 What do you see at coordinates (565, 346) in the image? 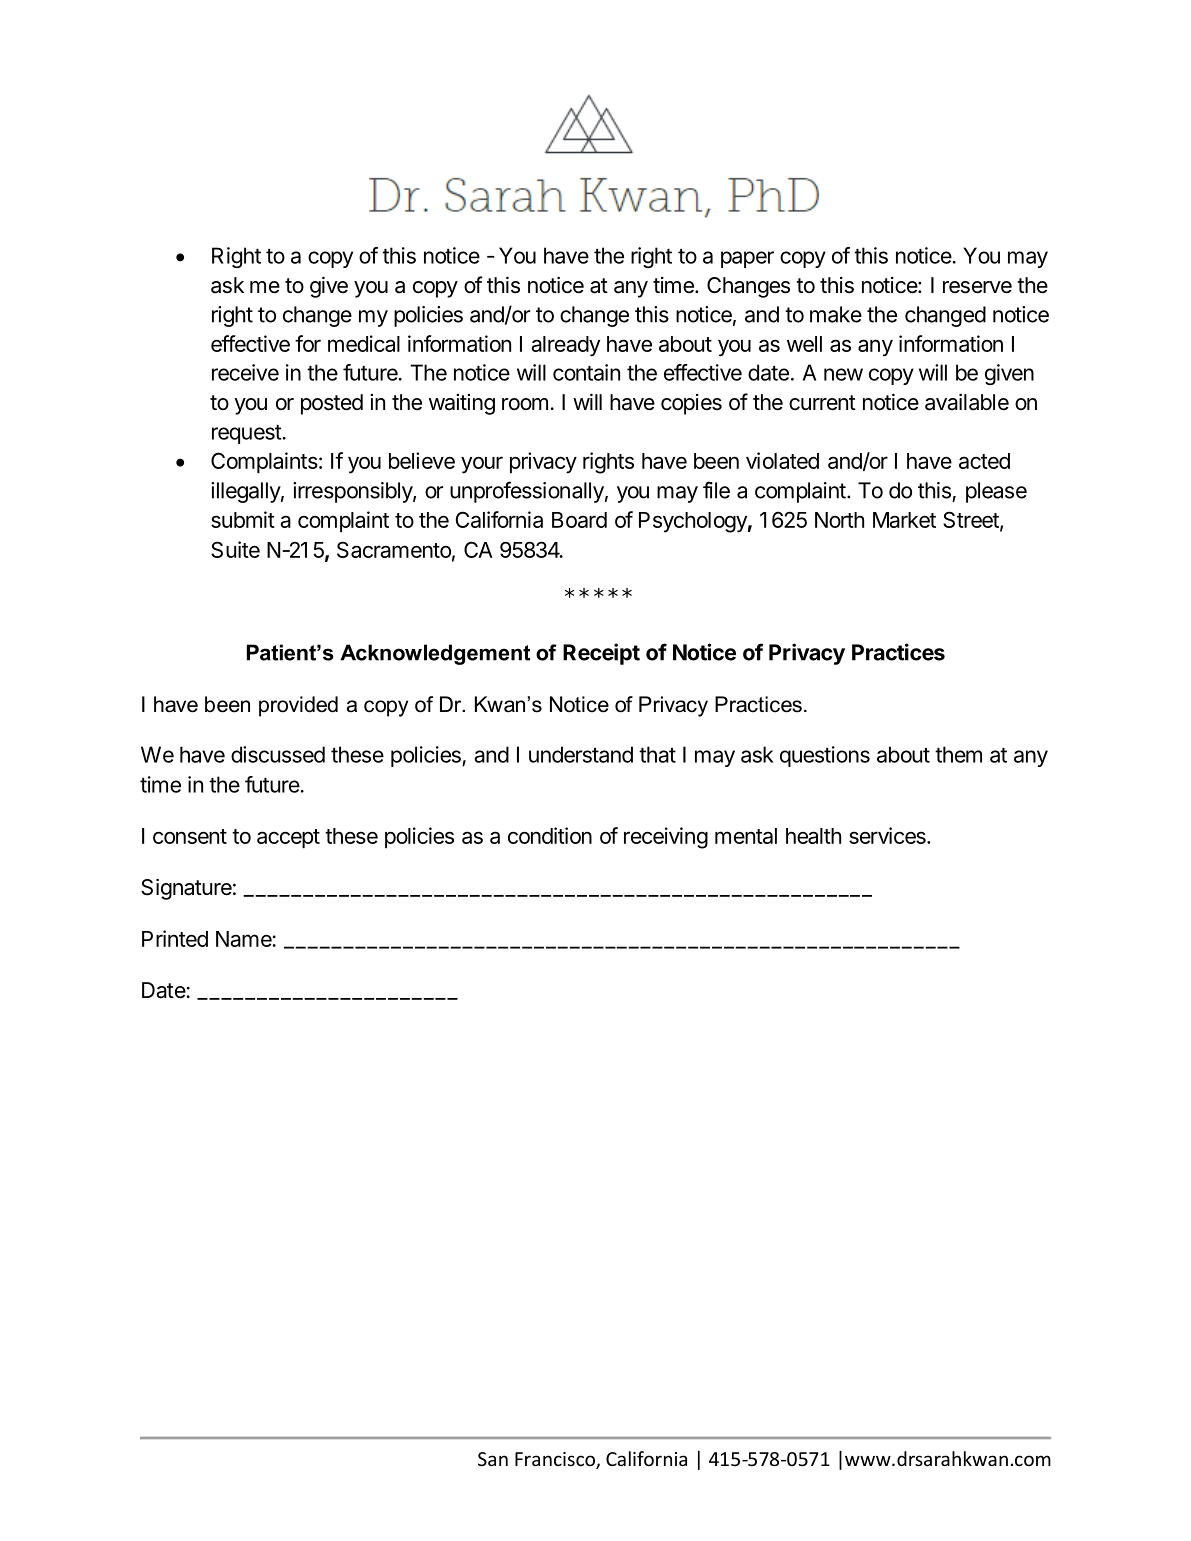
I see `already` at bounding box center [565, 346].
